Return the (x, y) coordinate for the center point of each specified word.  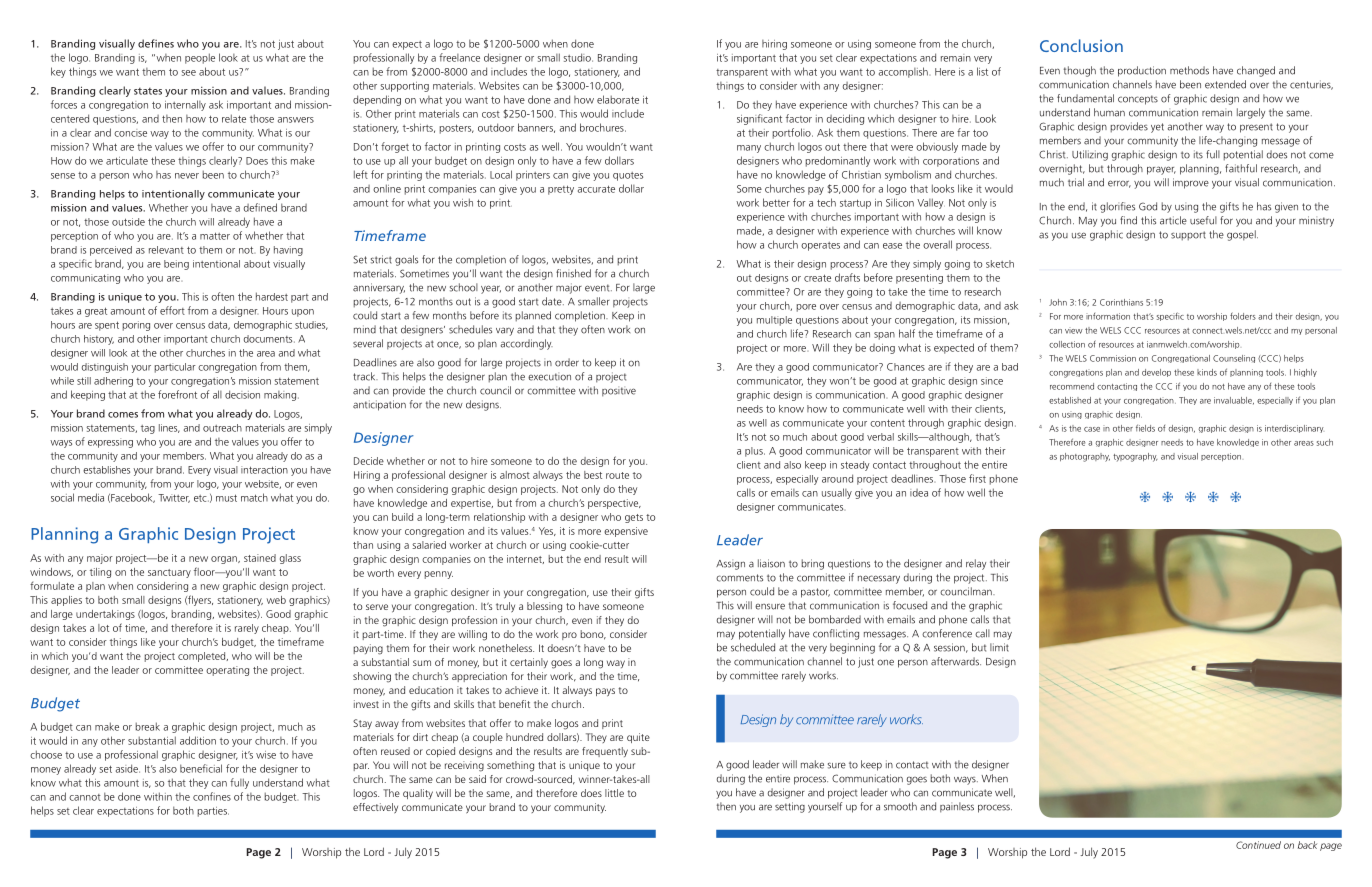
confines (212, 796)
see (188, 73)
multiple (774, 321)
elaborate (618, 99)
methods (1189, 70)
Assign (730, 565)
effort (172, 310)
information (1108, 316)
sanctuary (169, 573)
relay (976, 564)
